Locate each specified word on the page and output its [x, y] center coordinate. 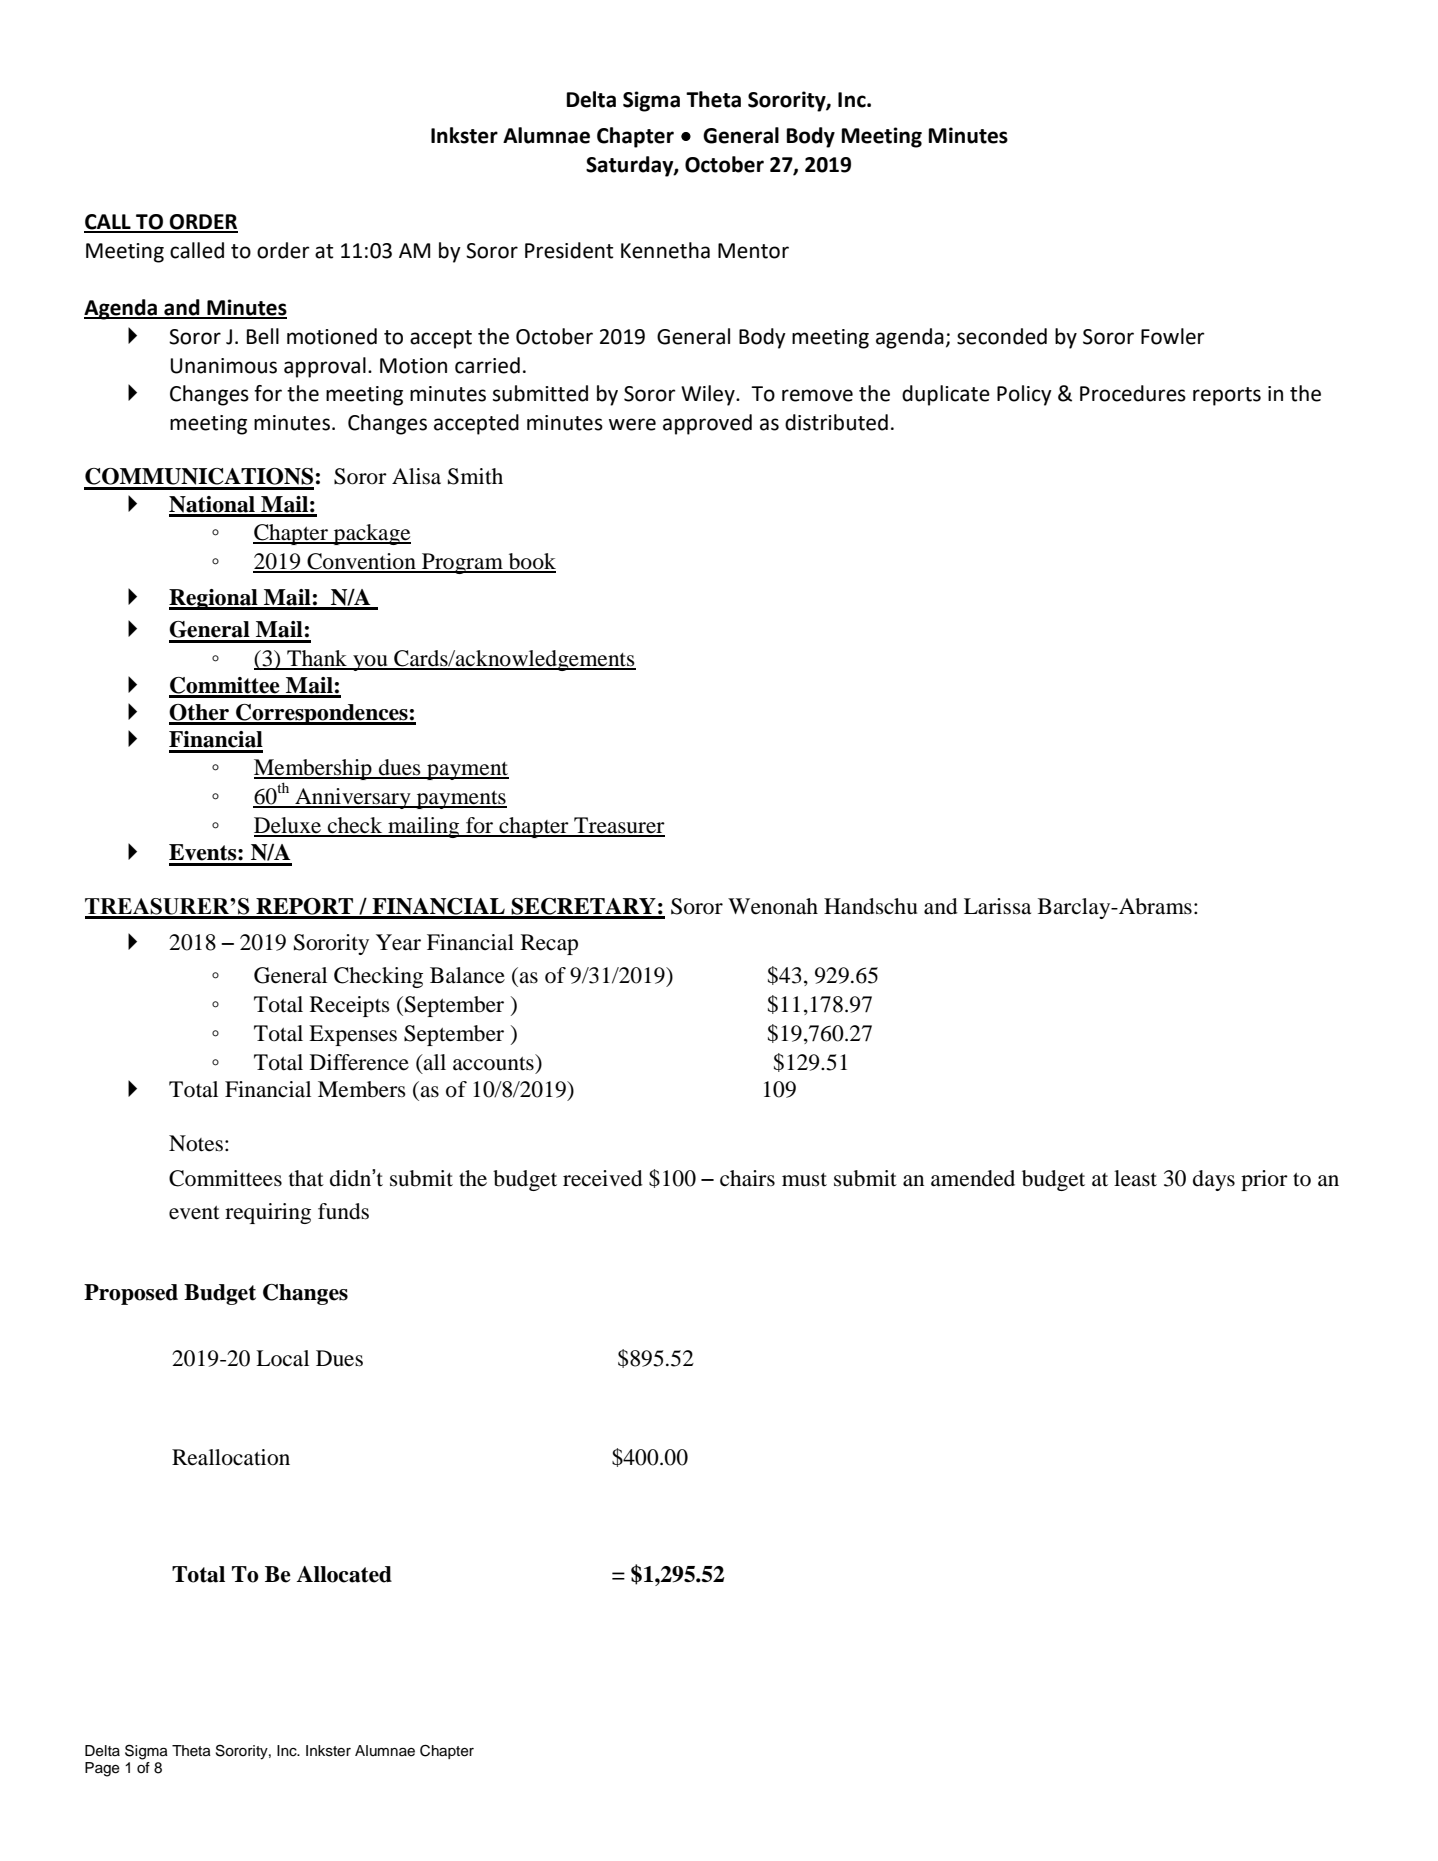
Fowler [1173, 336]
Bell [263, 336]
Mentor [753, 251]
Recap [549, 944]
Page [102, 1769]
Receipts [350, 1006]
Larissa [997, 906]
